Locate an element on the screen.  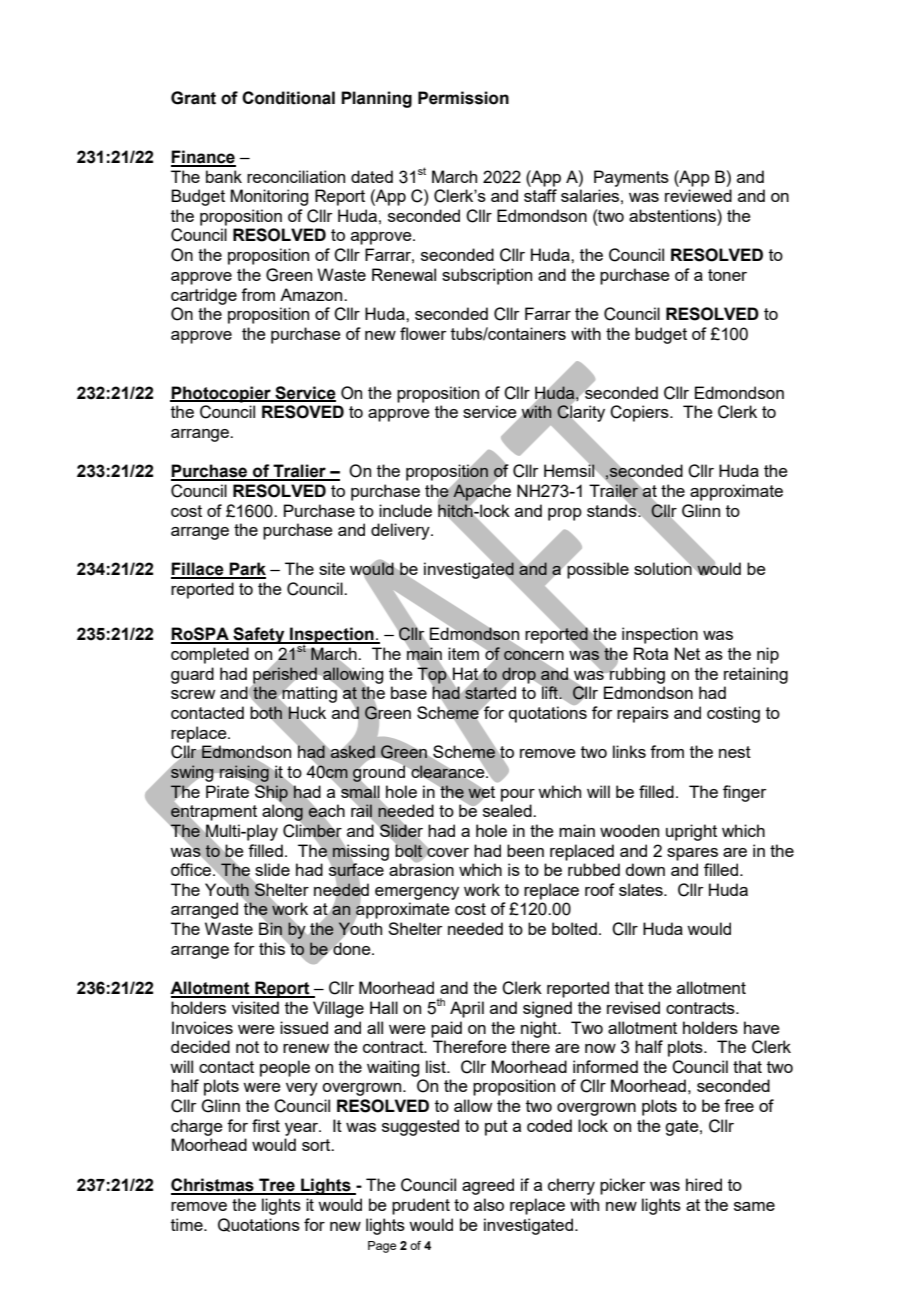
Park is located at coordinates (247, 570).
